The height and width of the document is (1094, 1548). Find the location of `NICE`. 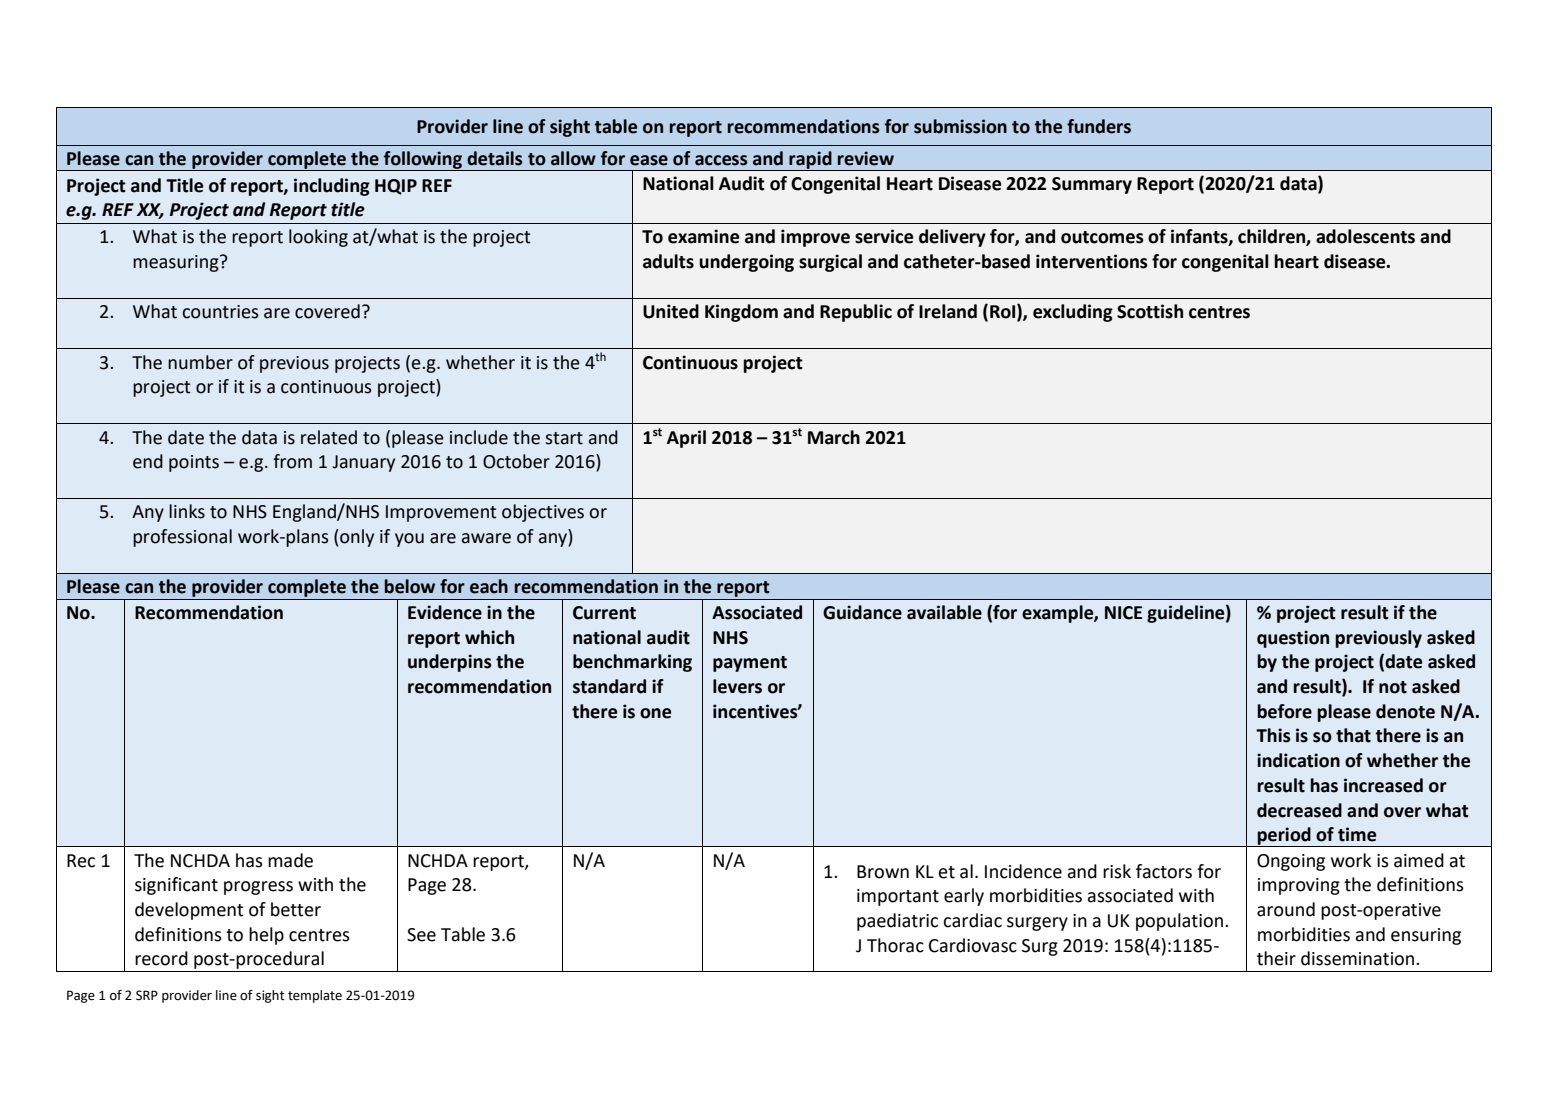

NICE is located at coordinates (1123, 613).
